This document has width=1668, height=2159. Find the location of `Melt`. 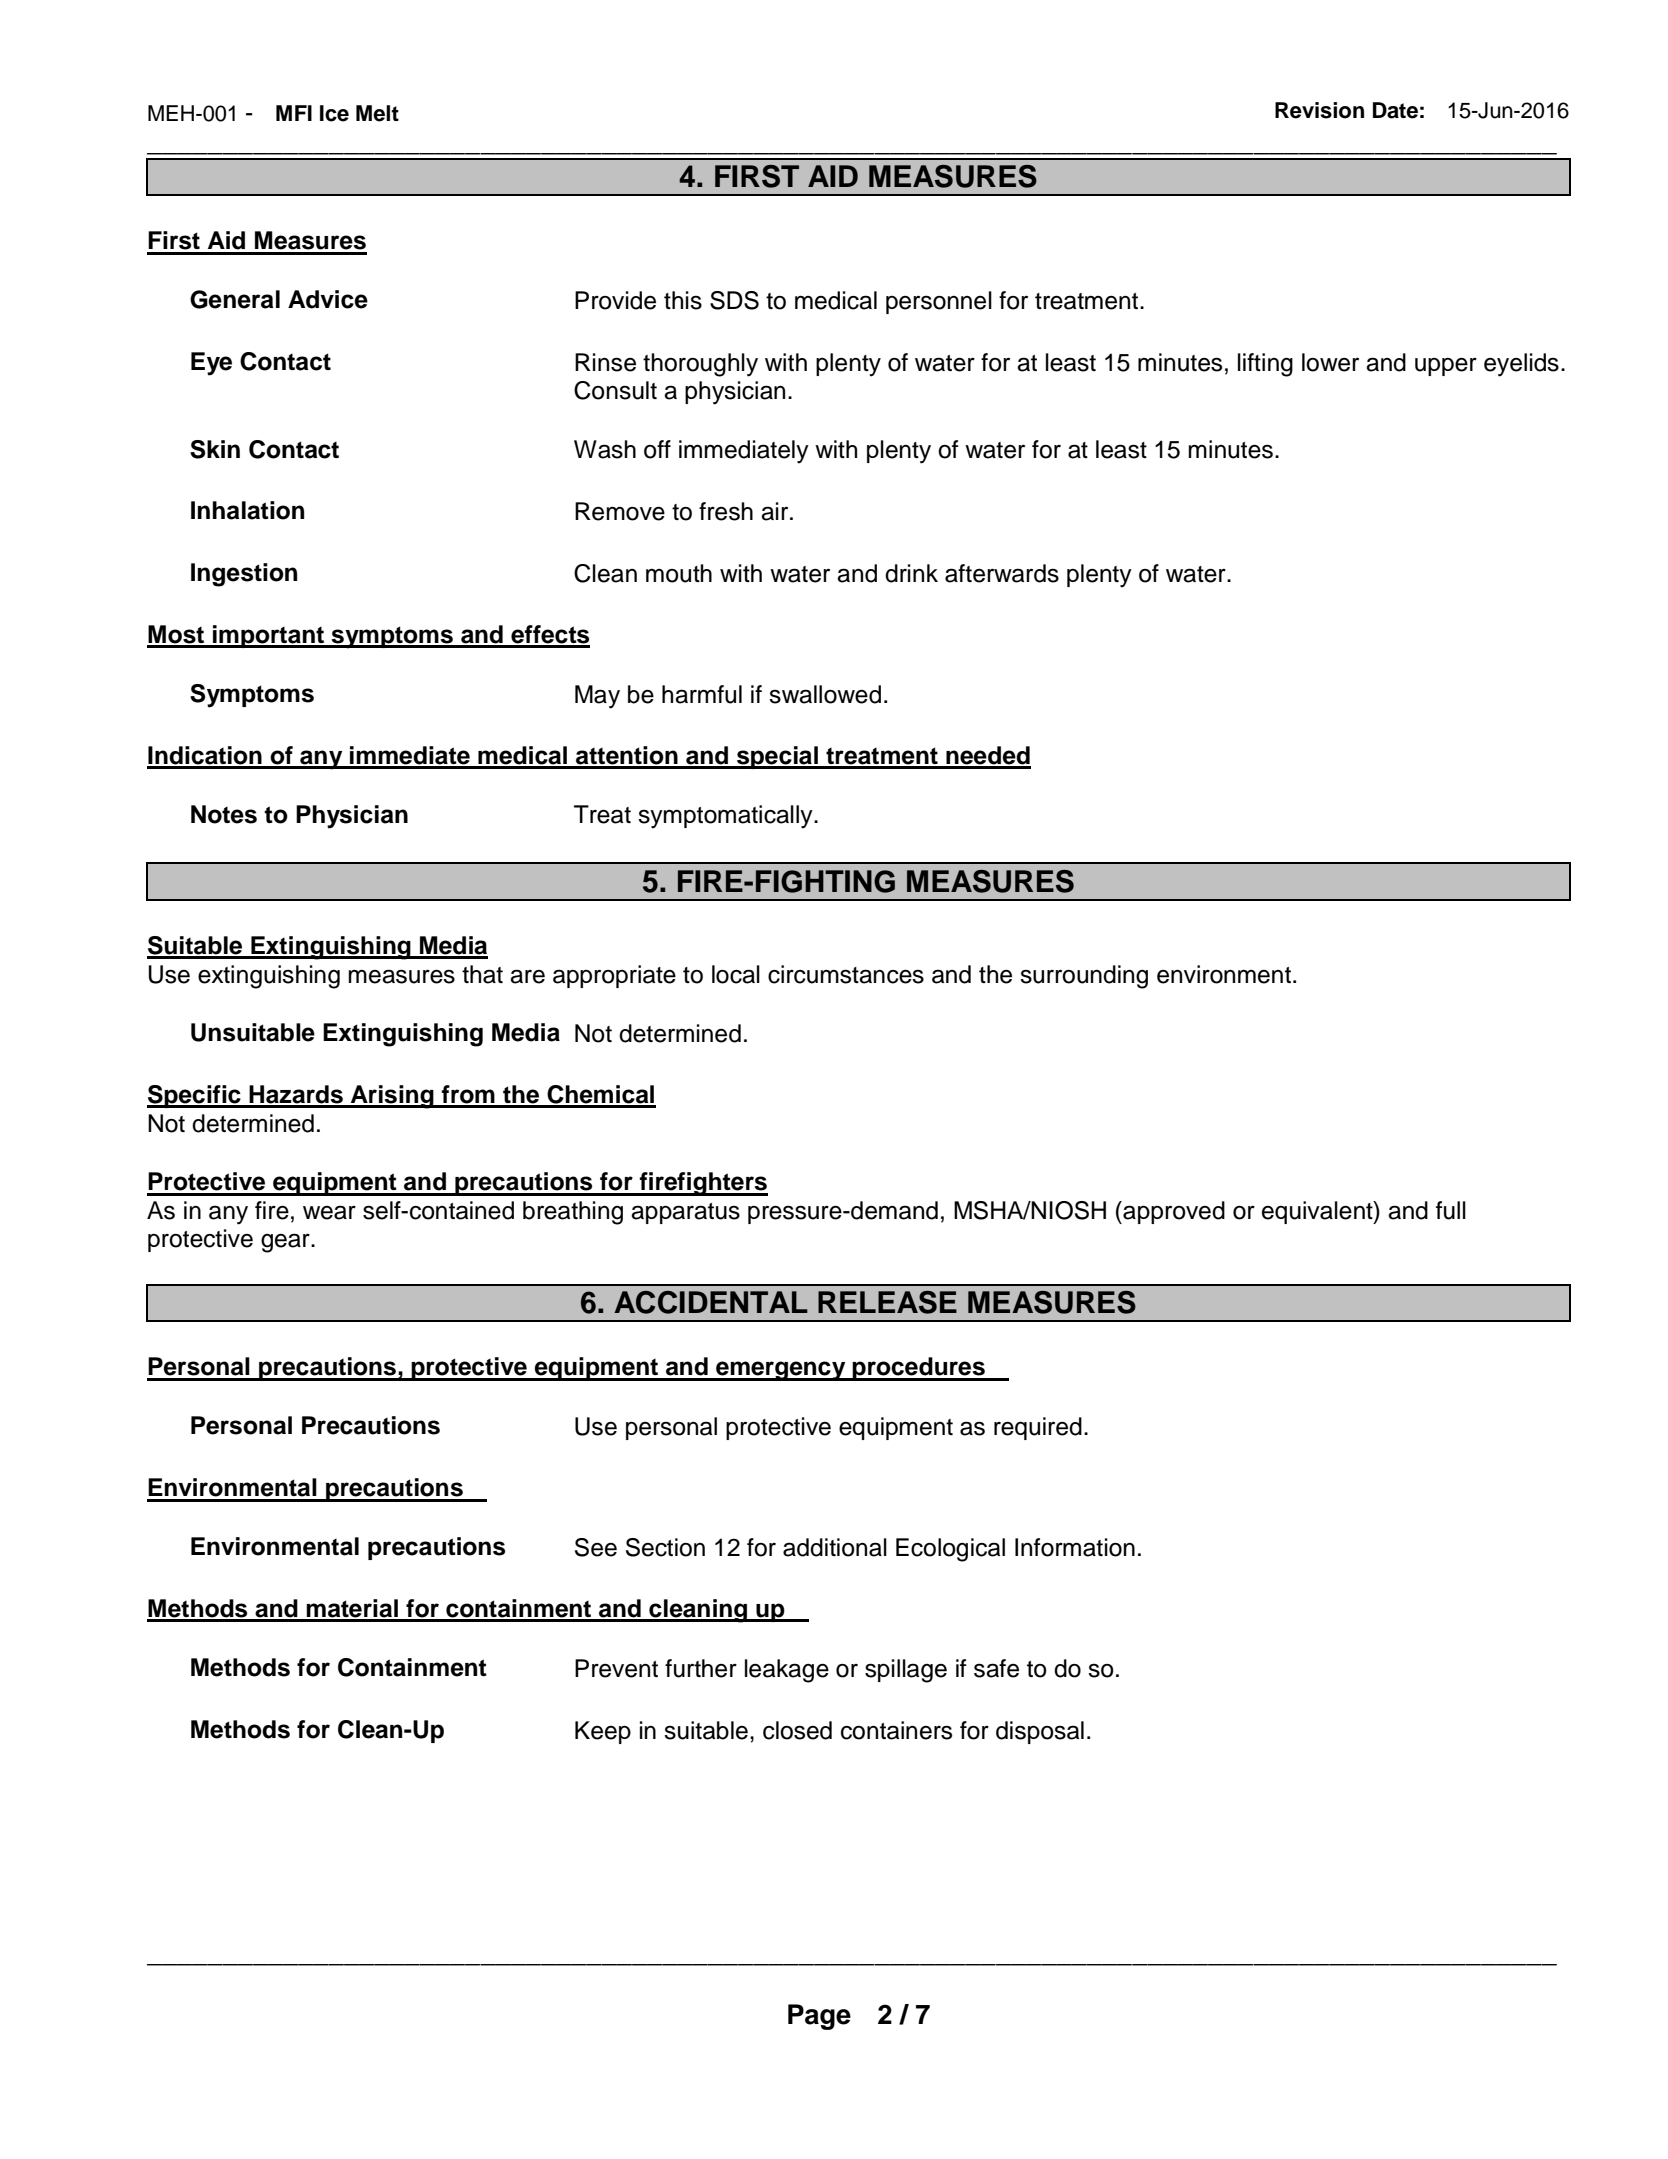

Melt is located at coordinates (377, 113).
